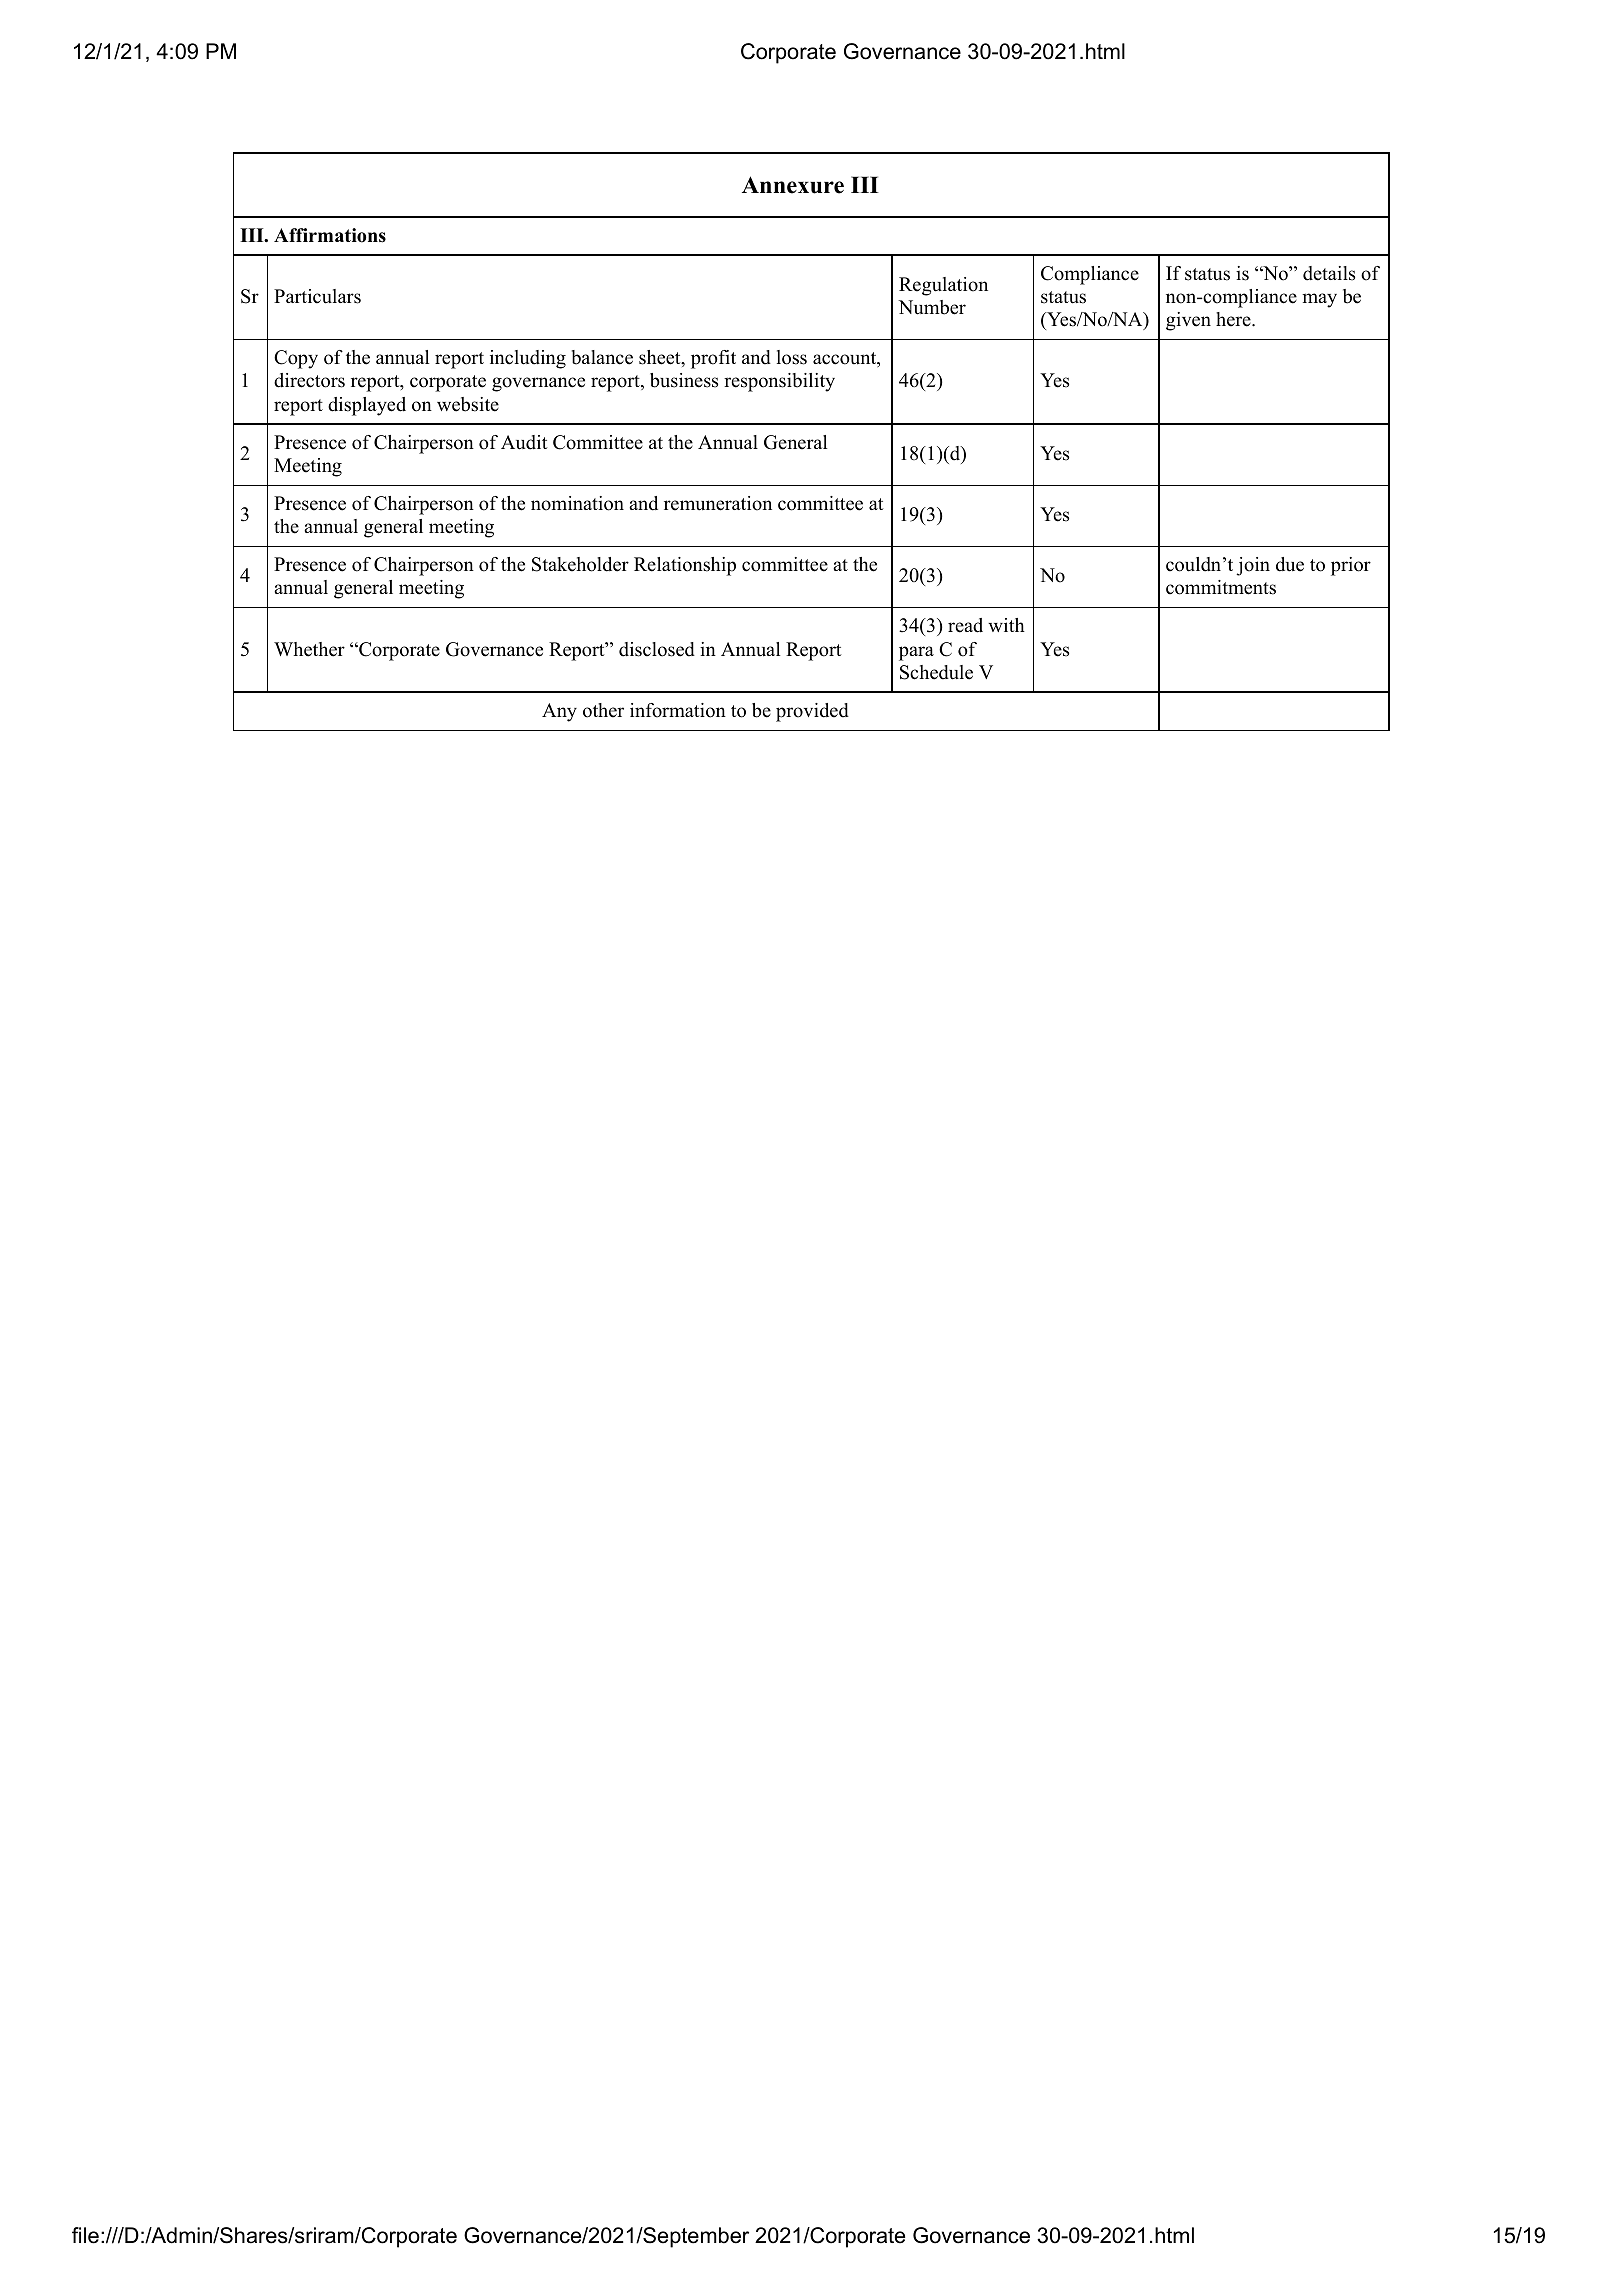 The width and height of the image is (1618, 2290). What do you see at coordinates (1329, 273) in the image?
I see `details` at bounding box center [1329, 273].
